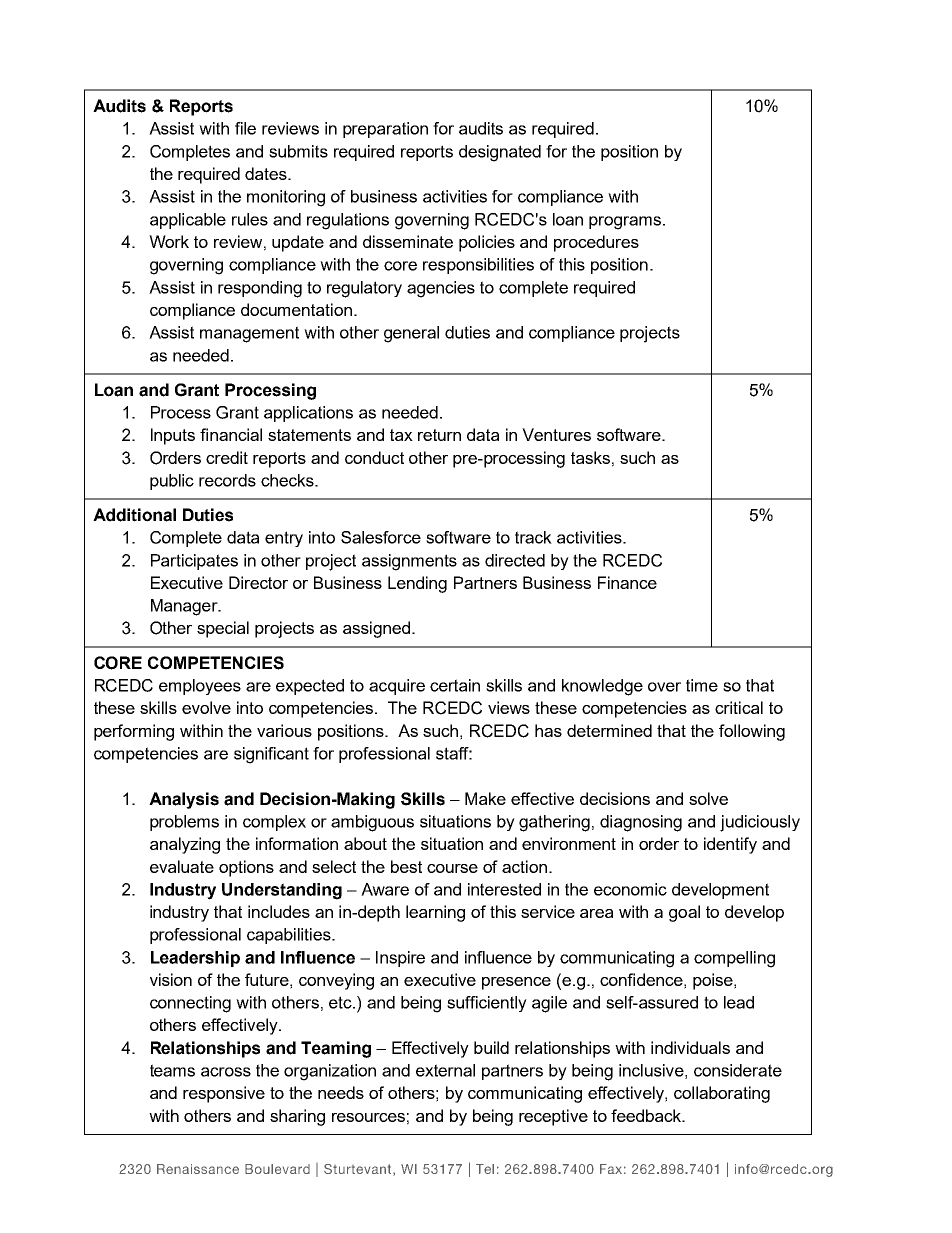 The height and width of the screenshot is (1233, 952). Describe the element at coordinates (627, 582) in the screenshot. I see `Finance` at that location.
